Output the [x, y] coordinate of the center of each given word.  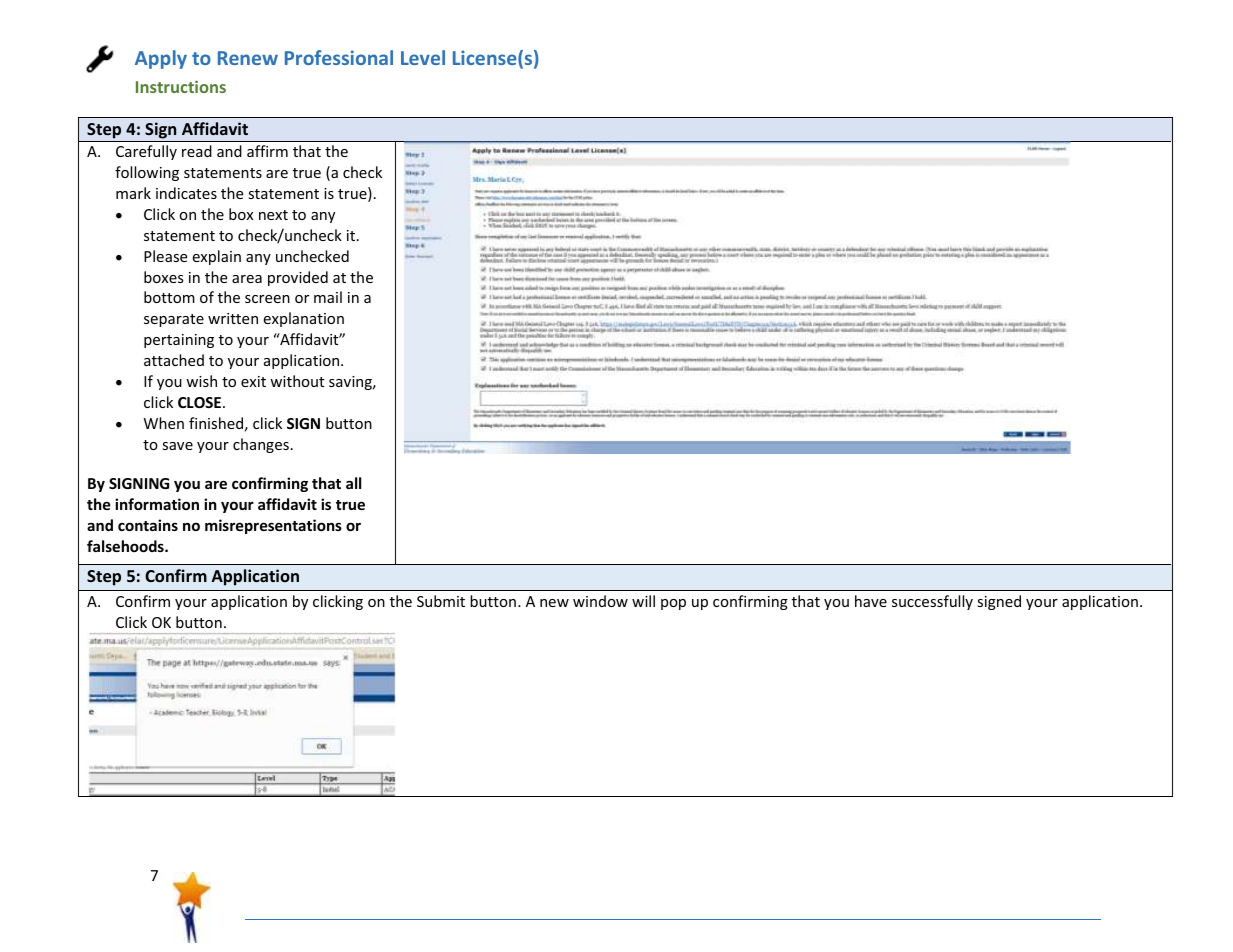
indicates [186, 193]
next [273, 215]
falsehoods [126, 546]
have [871, 601]
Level [423, 57]
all [353, 483]
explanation [303, 319]
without [297, 381]
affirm [267, 151]
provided [298, 278]
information [157, 504]
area [247, 279]
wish [201, 381]
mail [328, 297]
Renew [248, 58]
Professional [339, 57]
